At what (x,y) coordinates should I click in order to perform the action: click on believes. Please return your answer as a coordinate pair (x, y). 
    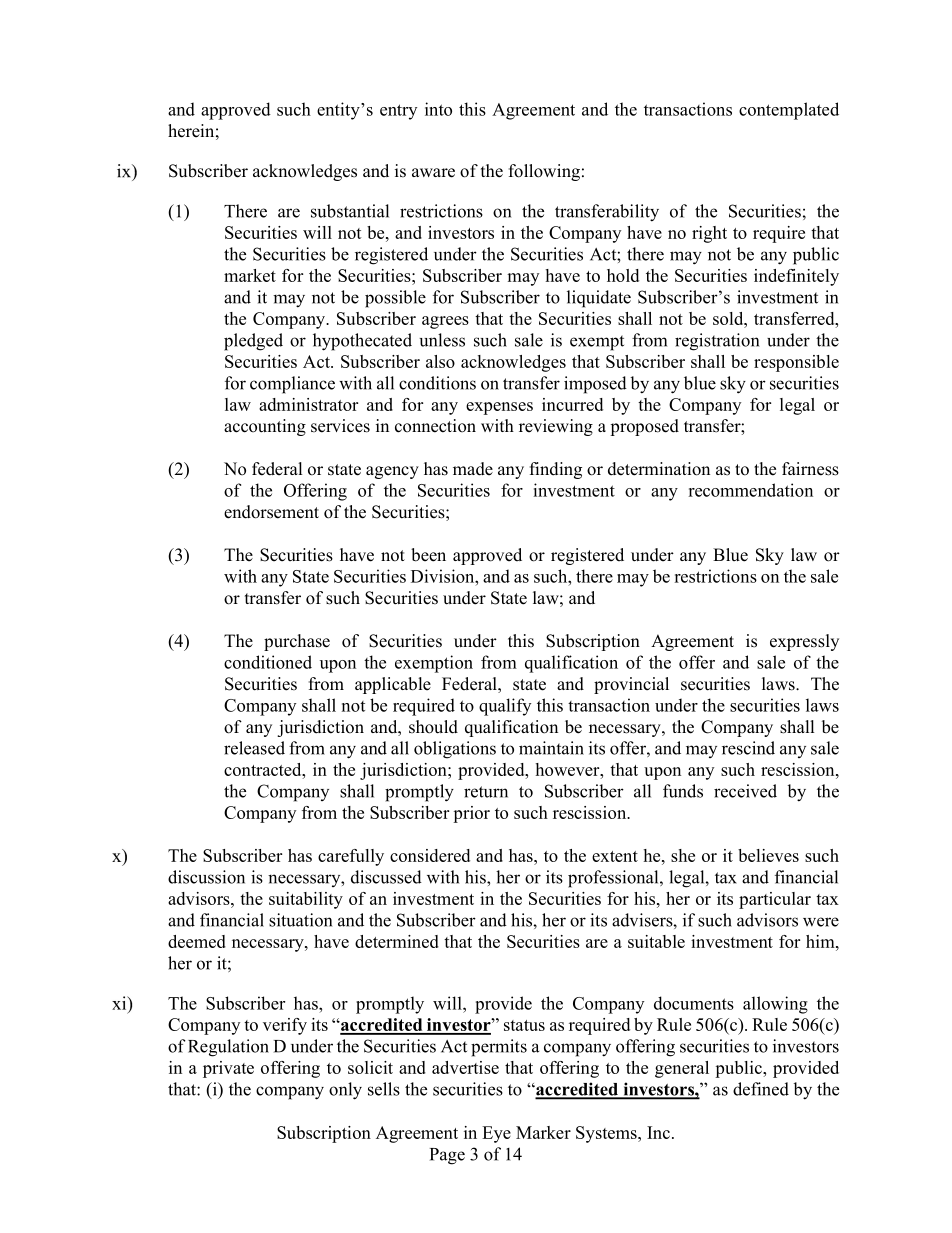
    Looking at the image, I should click on (768, 855).
